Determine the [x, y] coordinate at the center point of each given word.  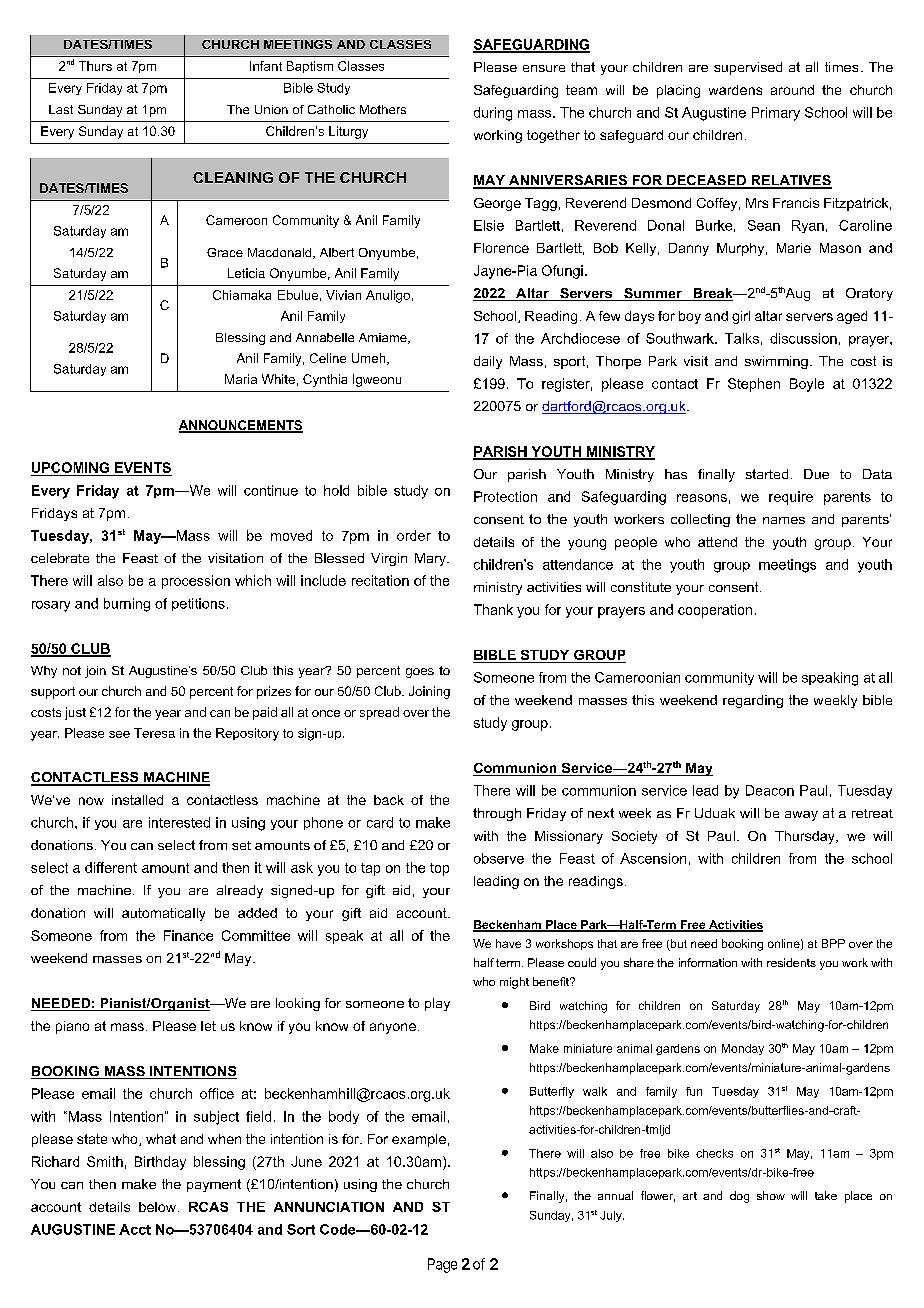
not [72, 670]
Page [442, 1265]
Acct [135, 1229]
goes [420, 673]
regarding [753, 701]
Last [61, 109]
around [792, 90]
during [493, 114]
